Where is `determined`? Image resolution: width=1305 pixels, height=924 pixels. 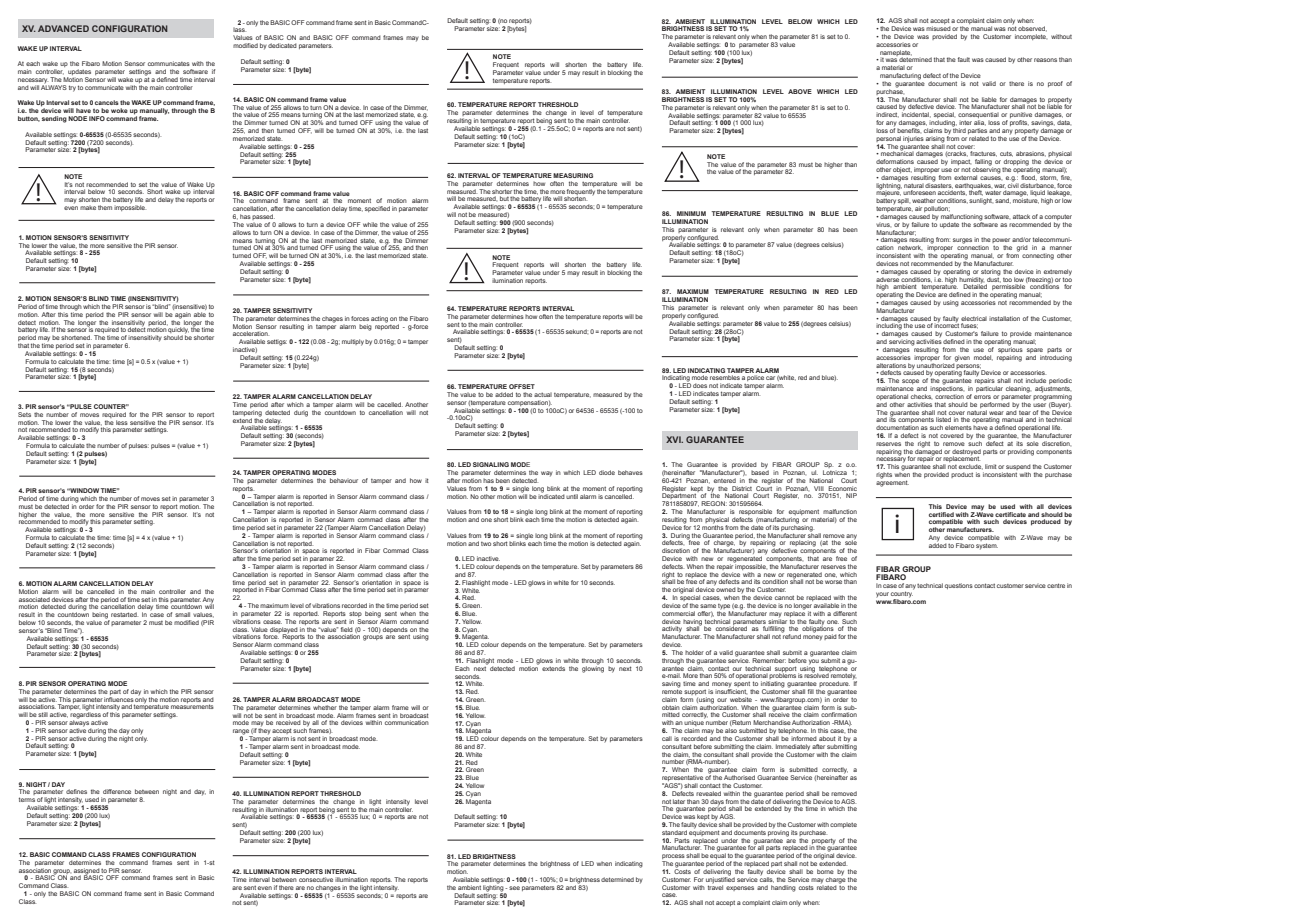
determined is located at coordinates (617, 879).
